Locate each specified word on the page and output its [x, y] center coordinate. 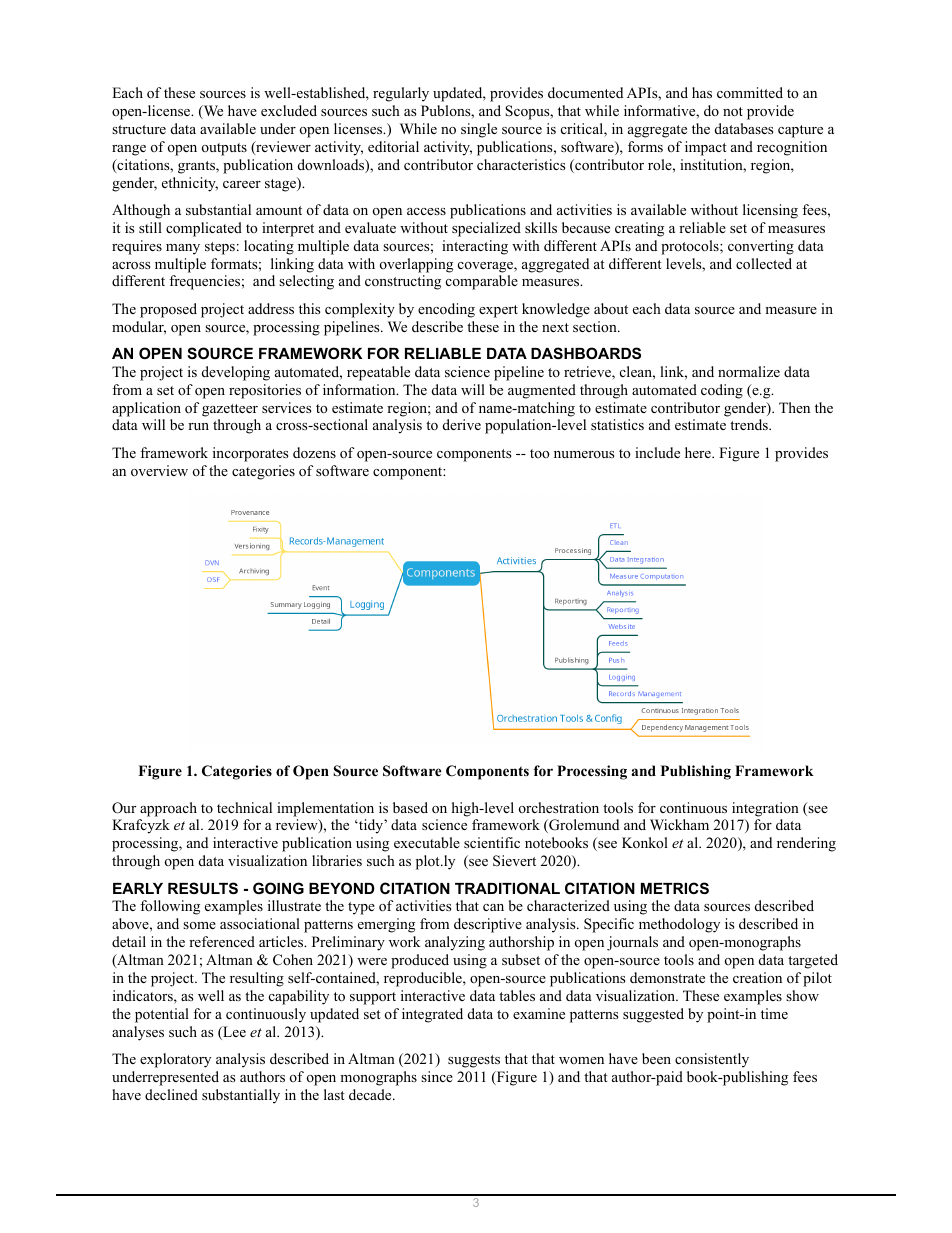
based [410, 807]
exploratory [175, 1060]
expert [498, 311]
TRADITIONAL [507, 888]
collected [764, 264]
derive [462, 424]
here [699, 452]
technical [244, 807]
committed [750, 92]
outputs [224, 149]
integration [765, 809]
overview [159, 470]
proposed [168, 310]
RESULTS [203, 888]
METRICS [675, 888]
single [479, 130]
